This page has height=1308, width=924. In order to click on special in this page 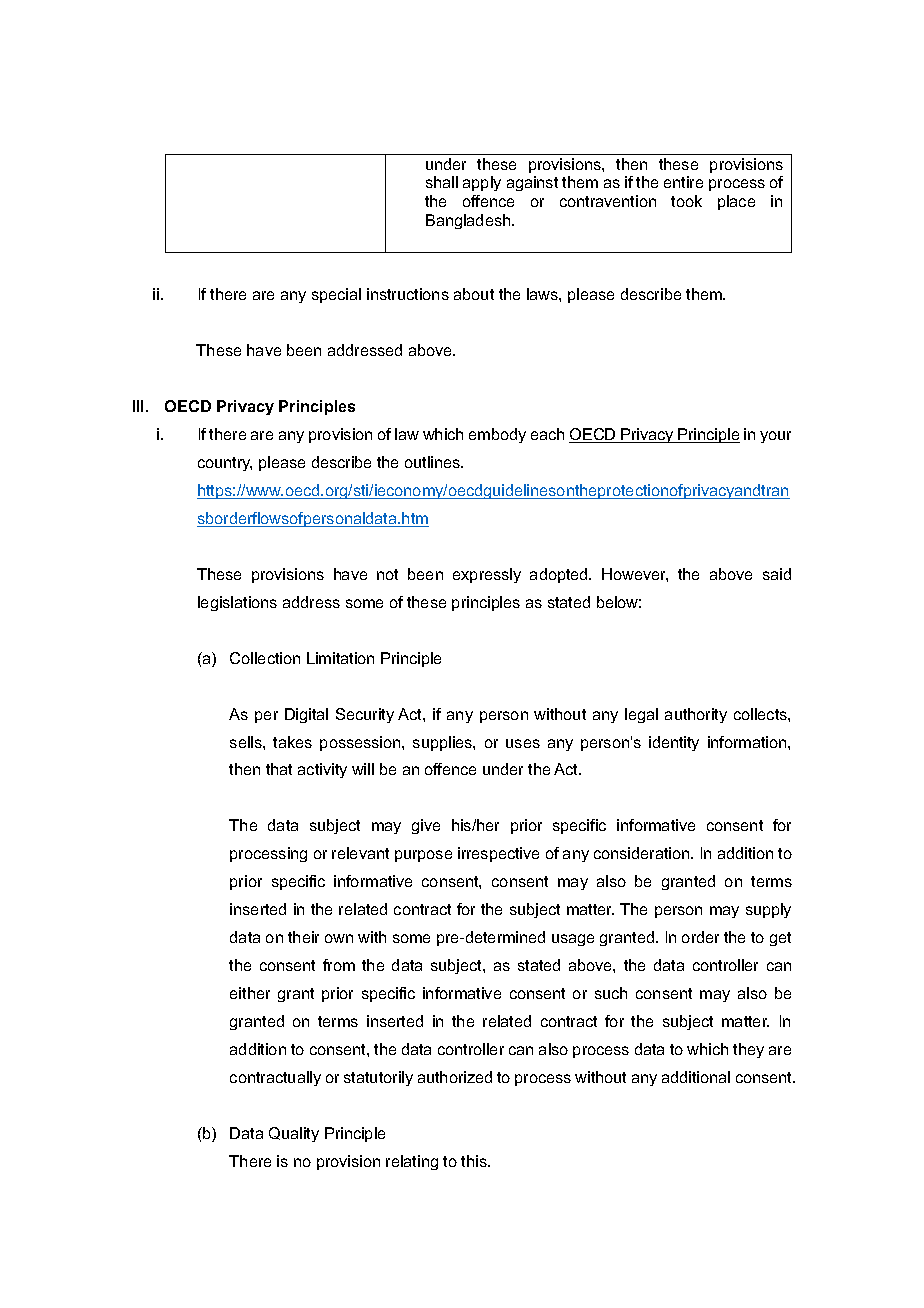, I will do `click(336, 295)`.
